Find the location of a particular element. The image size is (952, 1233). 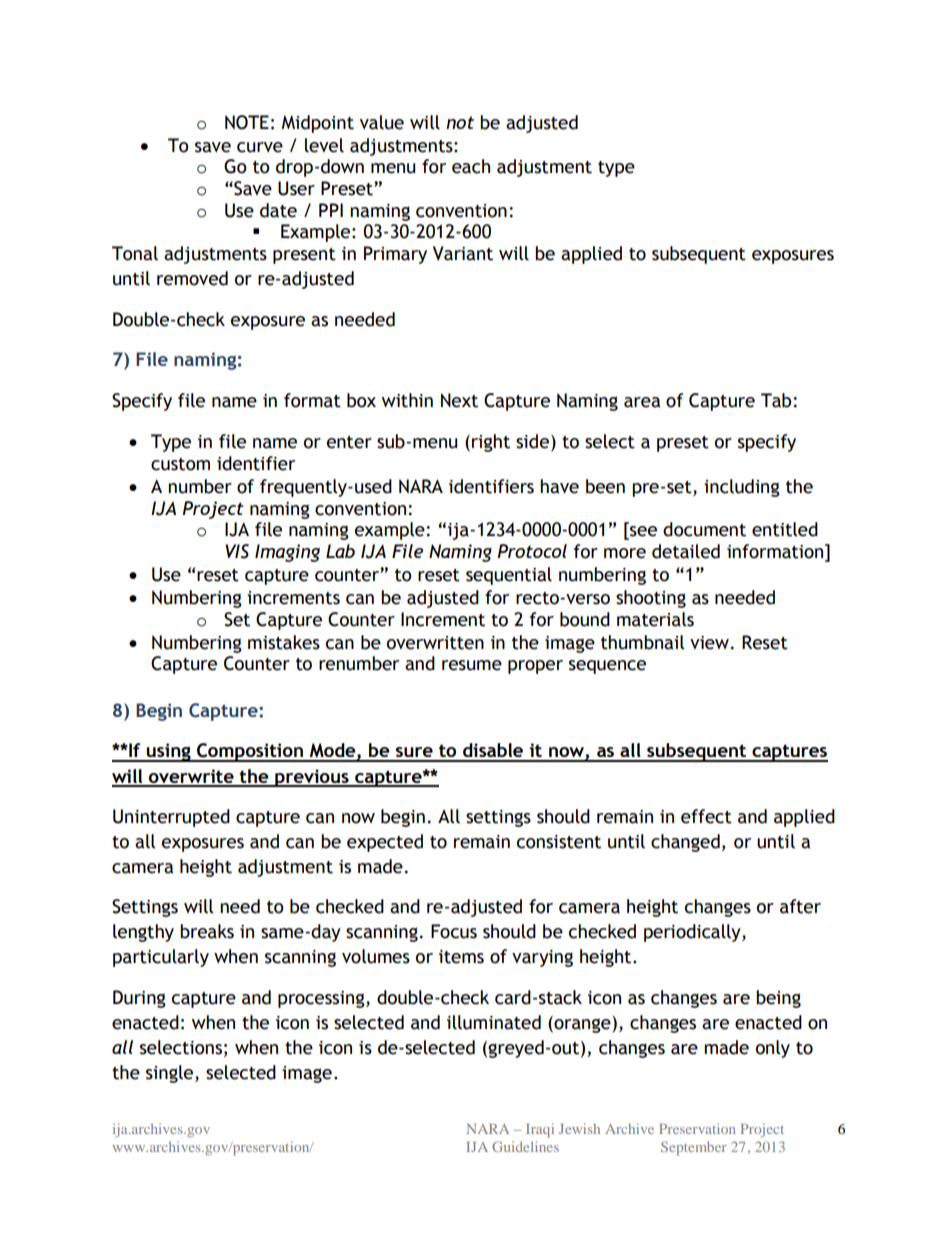

single is located at coordinates (171, 1074).
